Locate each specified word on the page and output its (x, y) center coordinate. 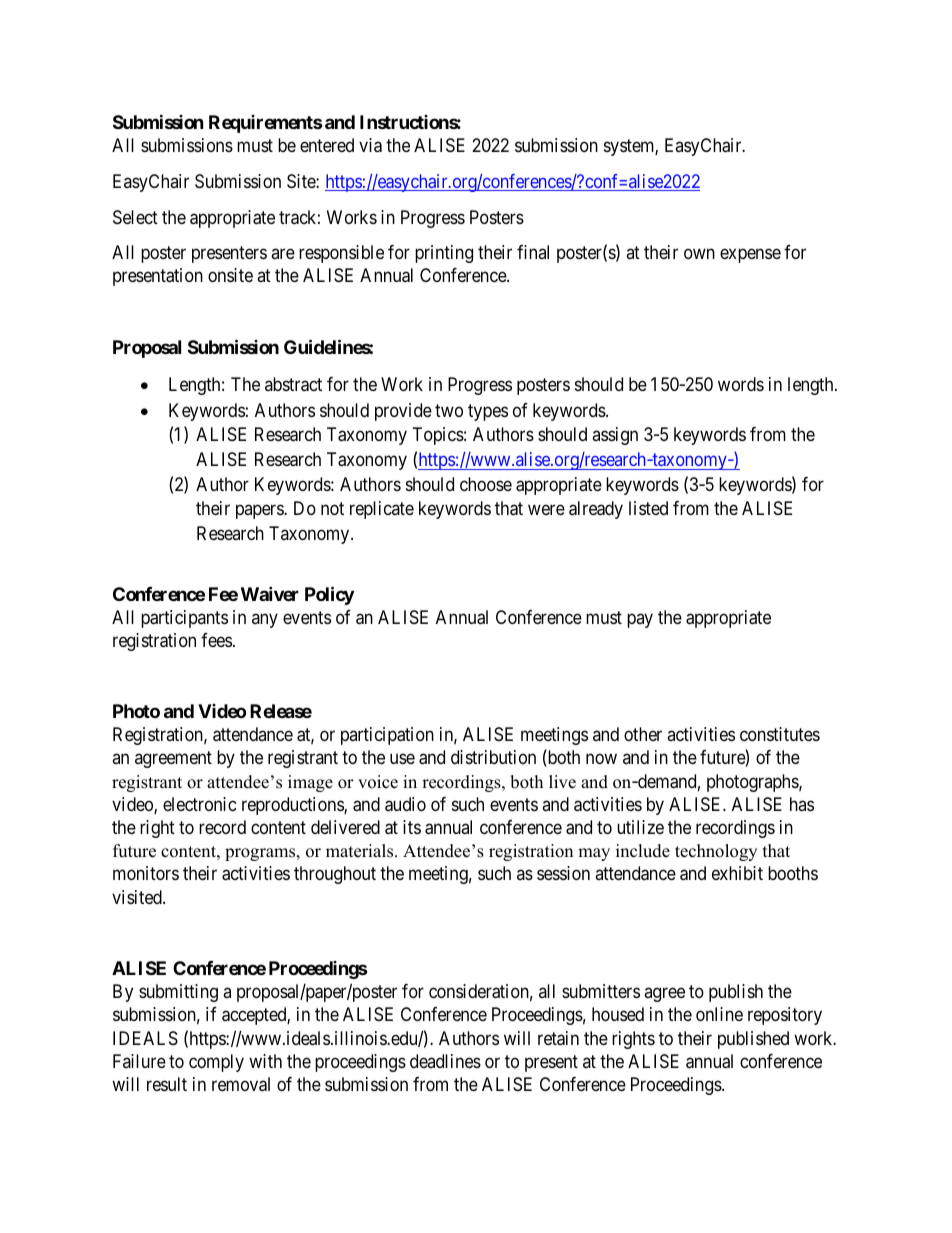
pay (640, 620)
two (449, 410)
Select (135, 217)
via (370, 145)
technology (716, 852)
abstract (293, 384)
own (699, 253)
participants (184, 619)
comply (216, 1063)
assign (615, 436)
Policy (329, 595)
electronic (200, 804)
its (412, 827)
